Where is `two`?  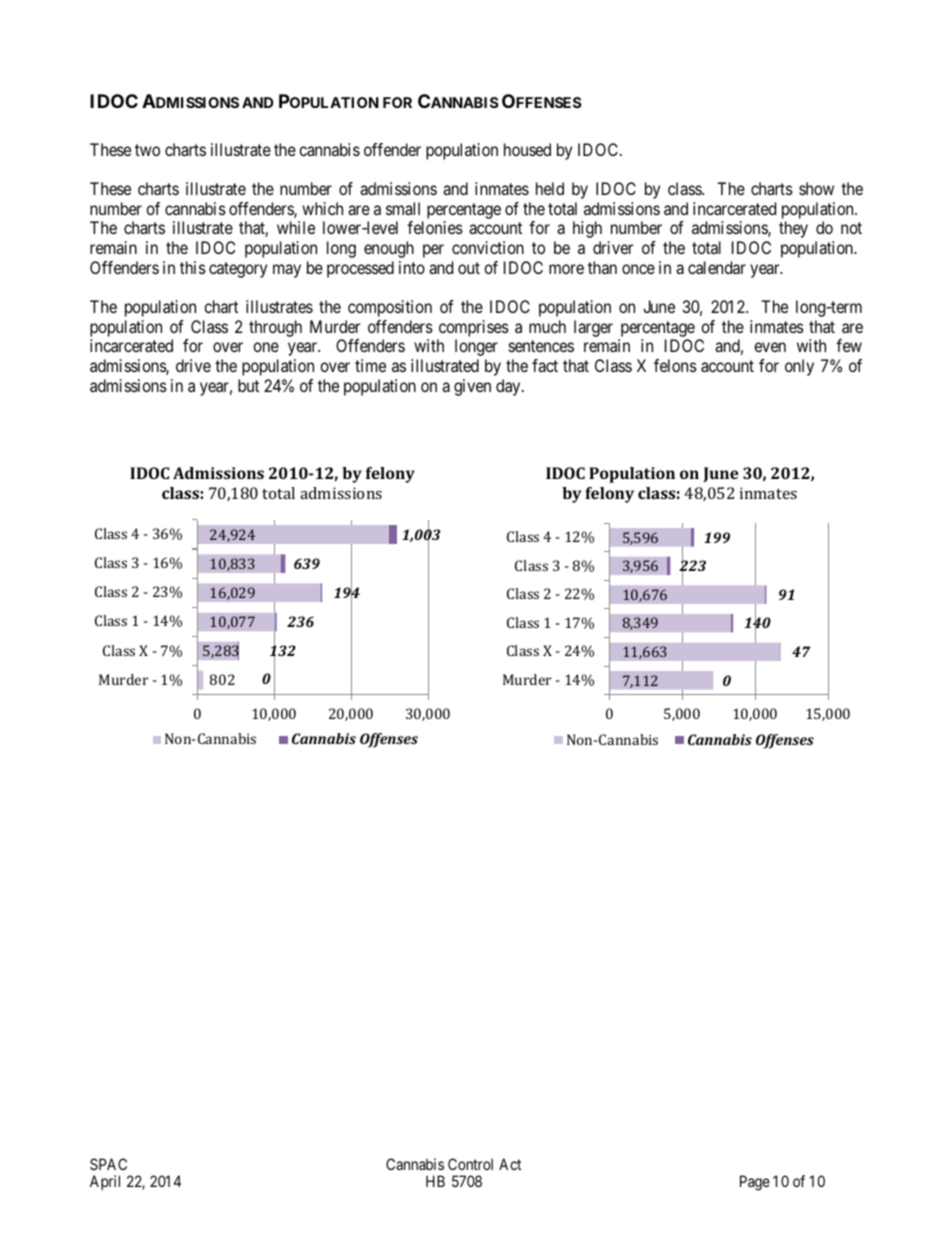 two is located at coordinates (147, 150).
